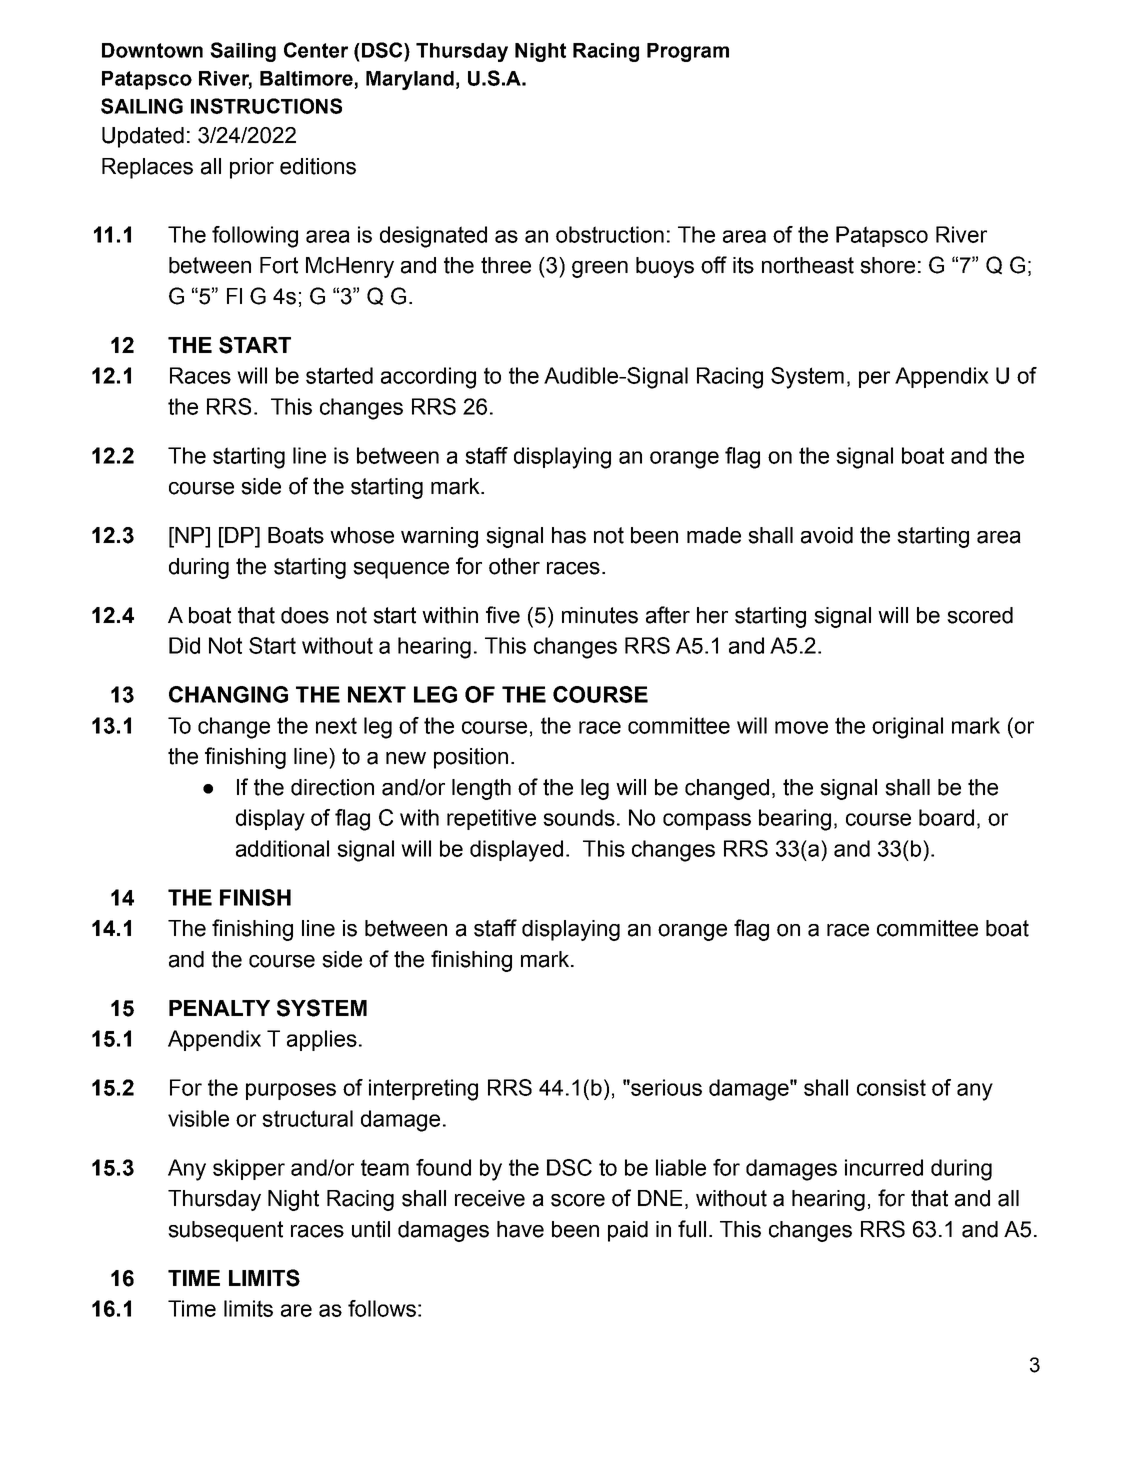 The width and height of the screenshot is (1141, 1477). Describe the element at coordinates (579, 817) in the screenshot. I see `sounds` at that location.
